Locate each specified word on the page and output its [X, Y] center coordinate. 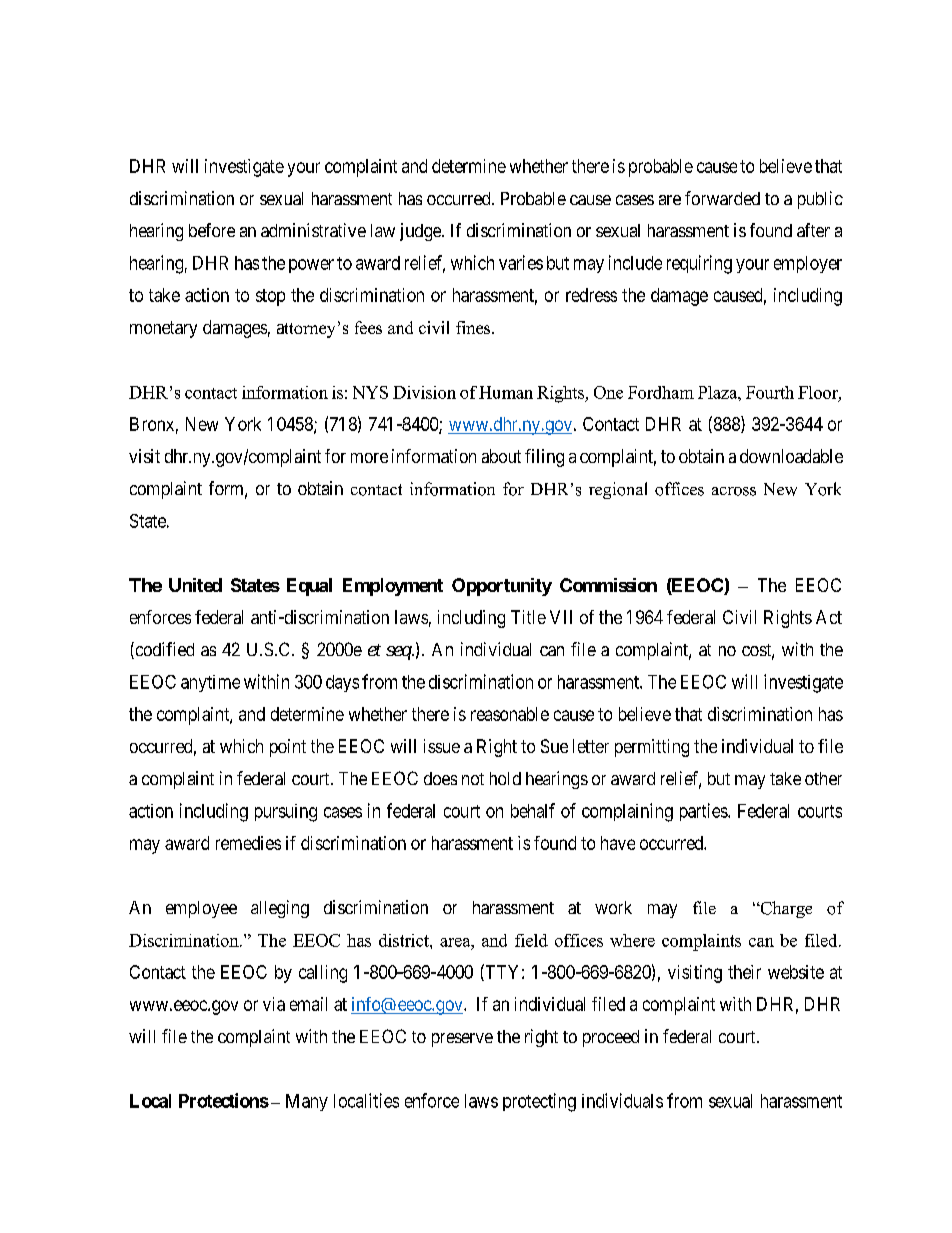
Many [307, 1102]
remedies [248, 843]
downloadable [791, 456]
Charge [785, 909]
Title [528, 617]
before [212, 230]
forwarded [722, 198]
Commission [608, 585]
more [369, 458]
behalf [533, 810]
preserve [462, 1040]
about [501, 456]
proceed [611, 1038]
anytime [210, 683]
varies [521, 262]
